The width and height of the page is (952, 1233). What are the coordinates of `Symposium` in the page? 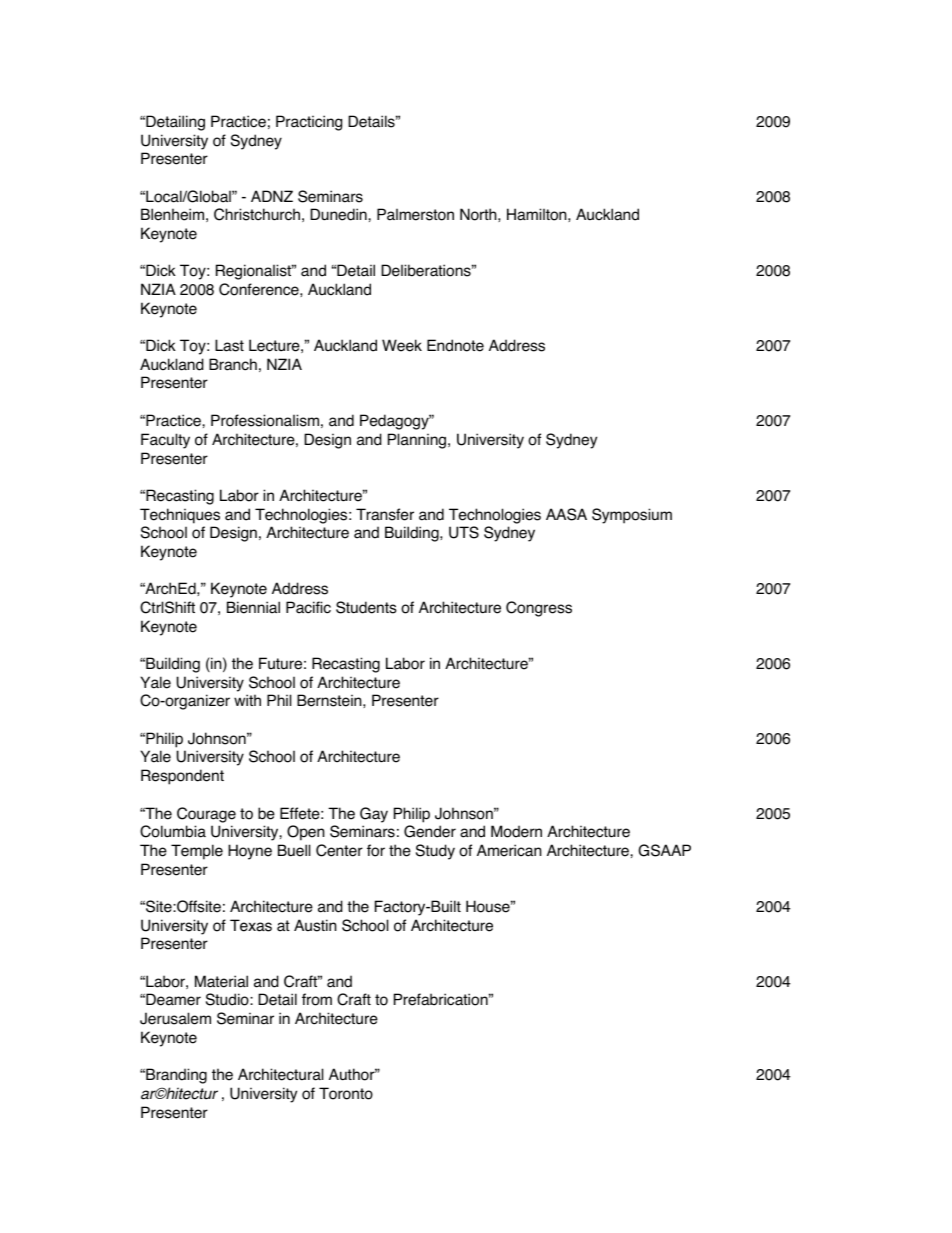 It's located at (632, 516).
